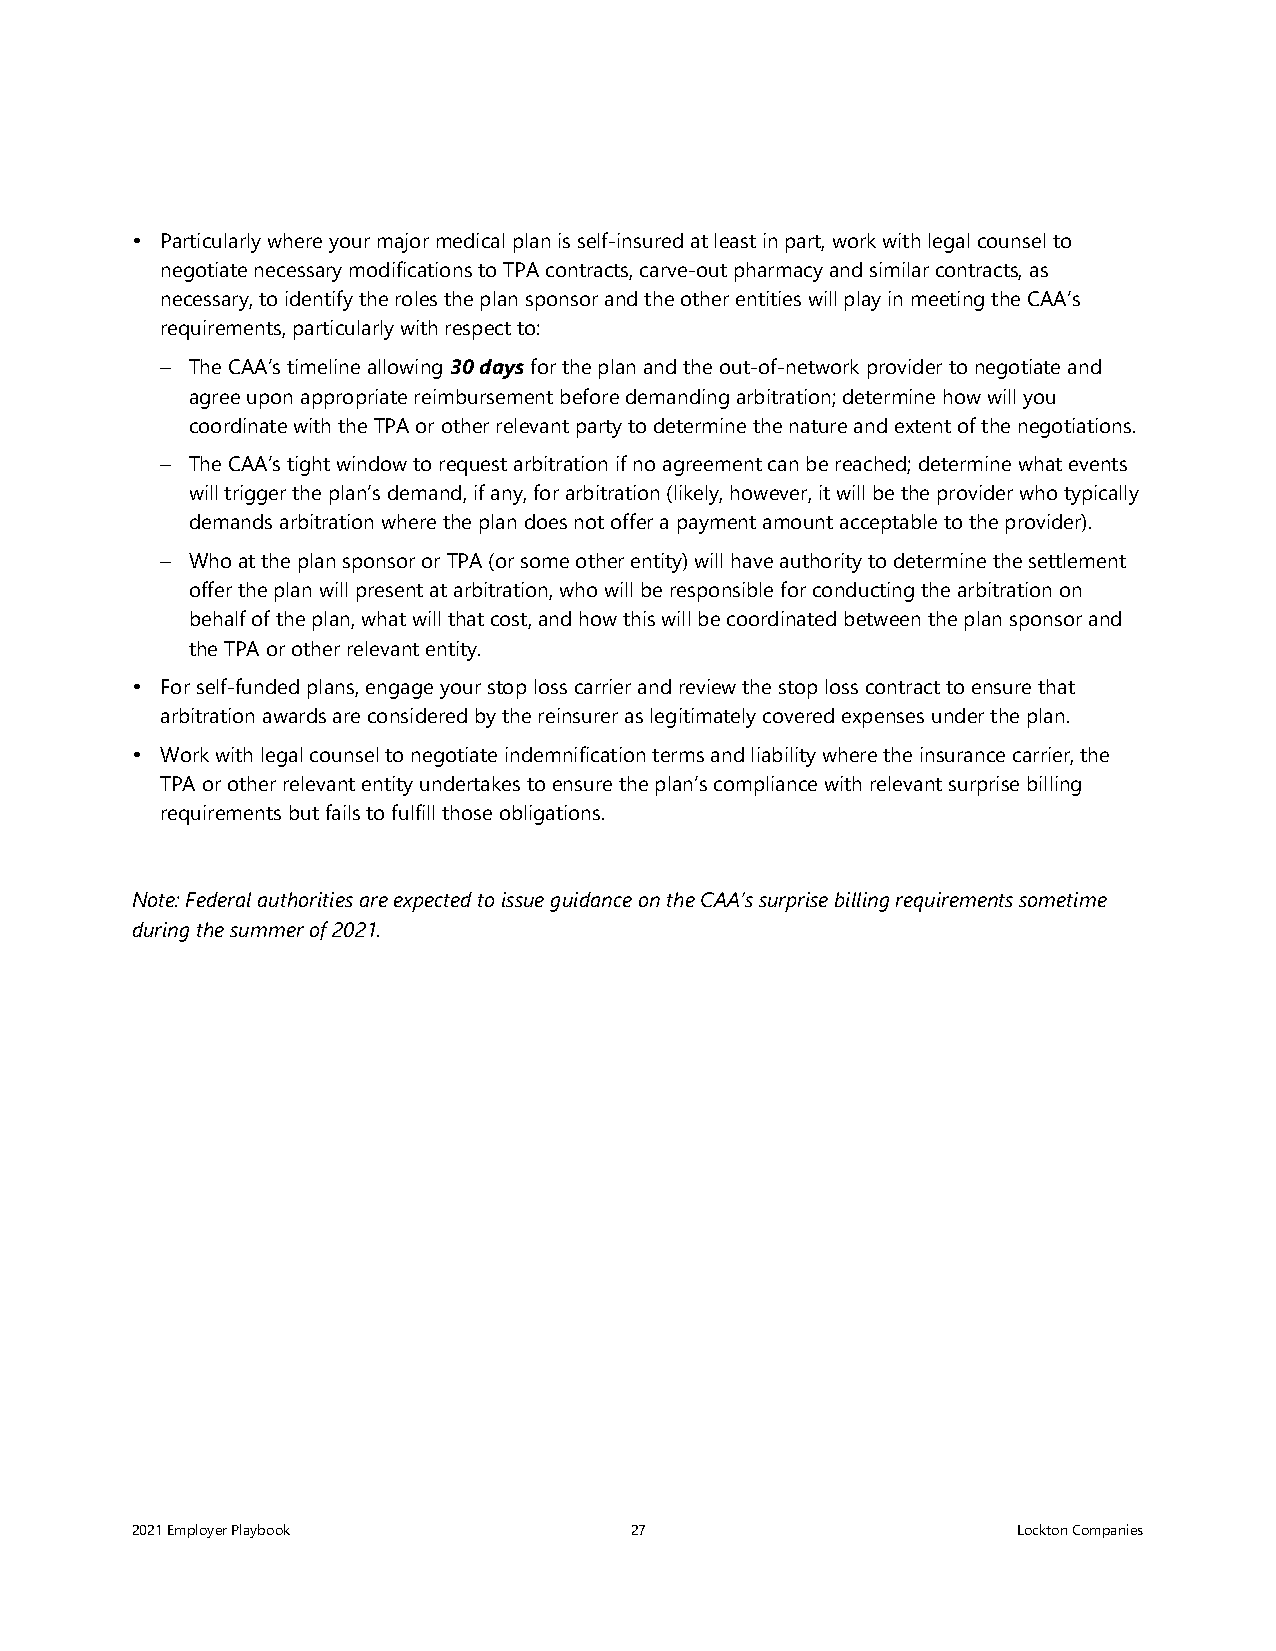 The image size is (1276, 1651). I want to click on insurance, so click(963, 754).
